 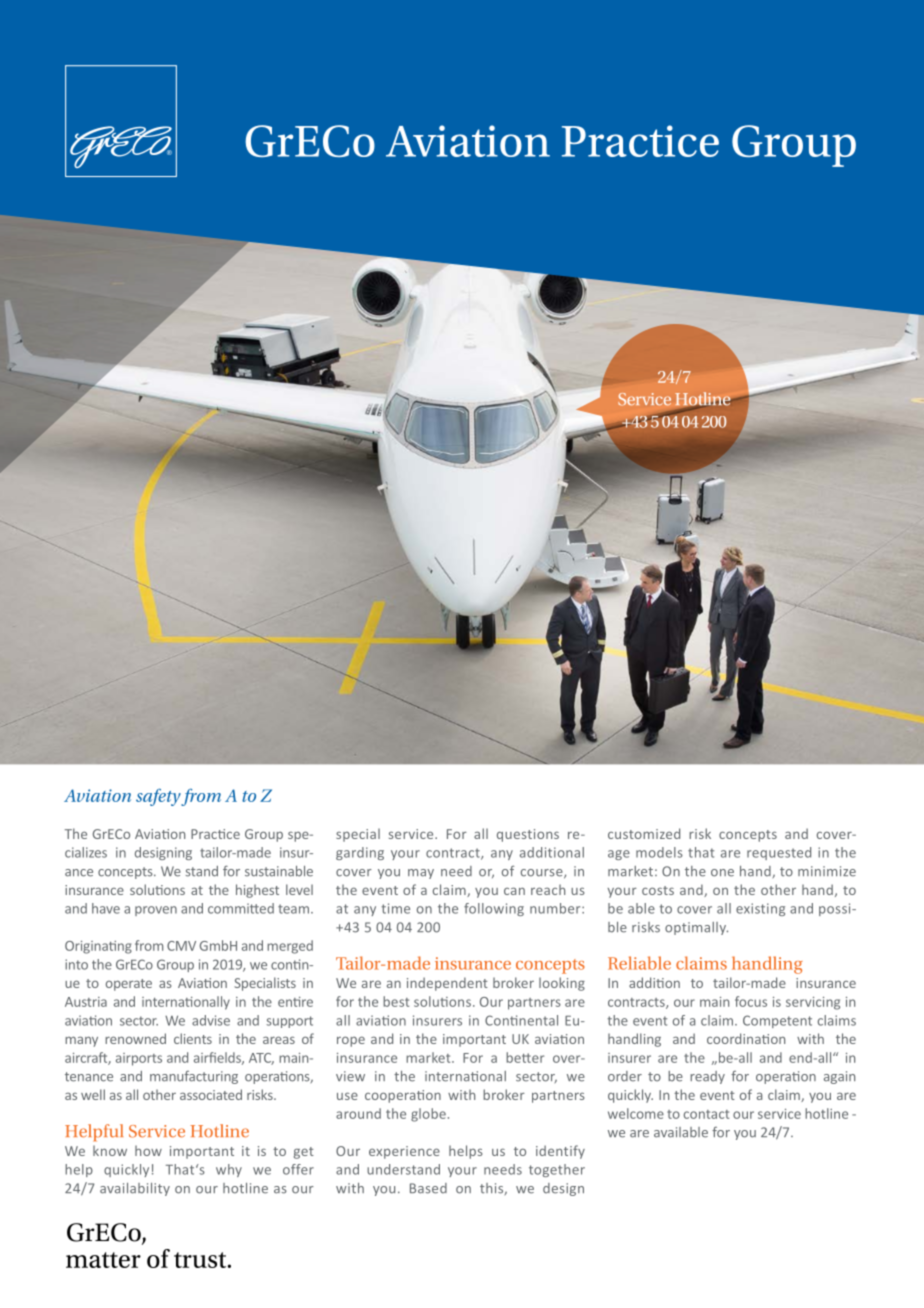 What do you see at coordinates (494, 909) in the page?
I see `following` at bounding box center [494, 909].
